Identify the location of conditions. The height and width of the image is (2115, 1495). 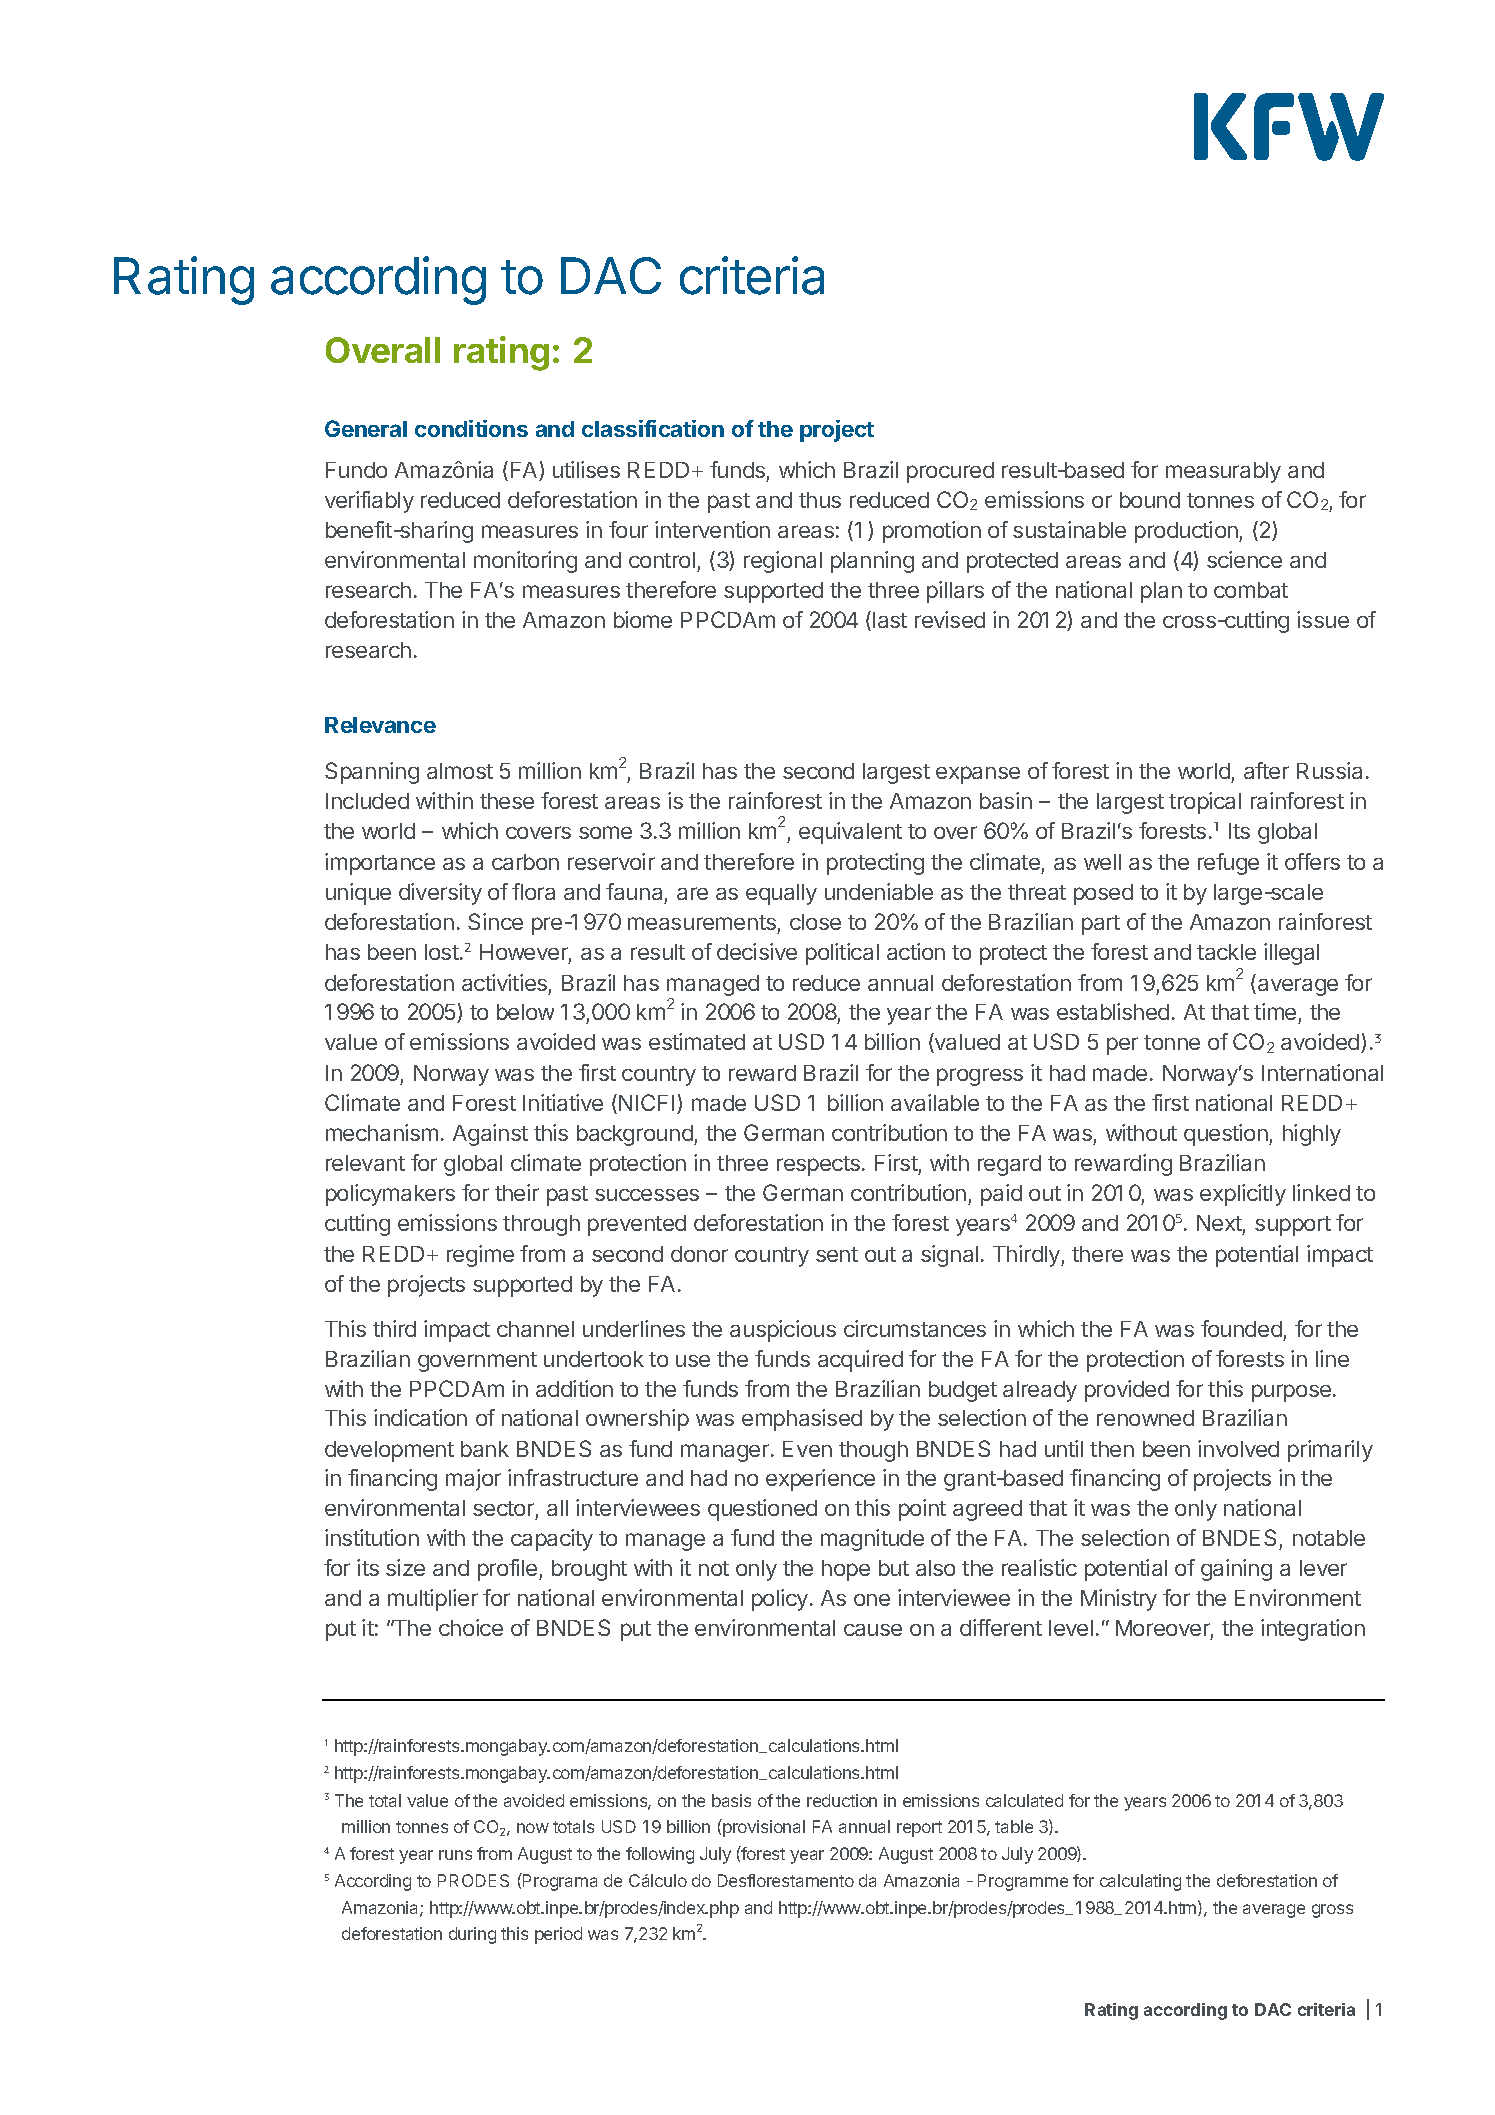
(471, 428).
